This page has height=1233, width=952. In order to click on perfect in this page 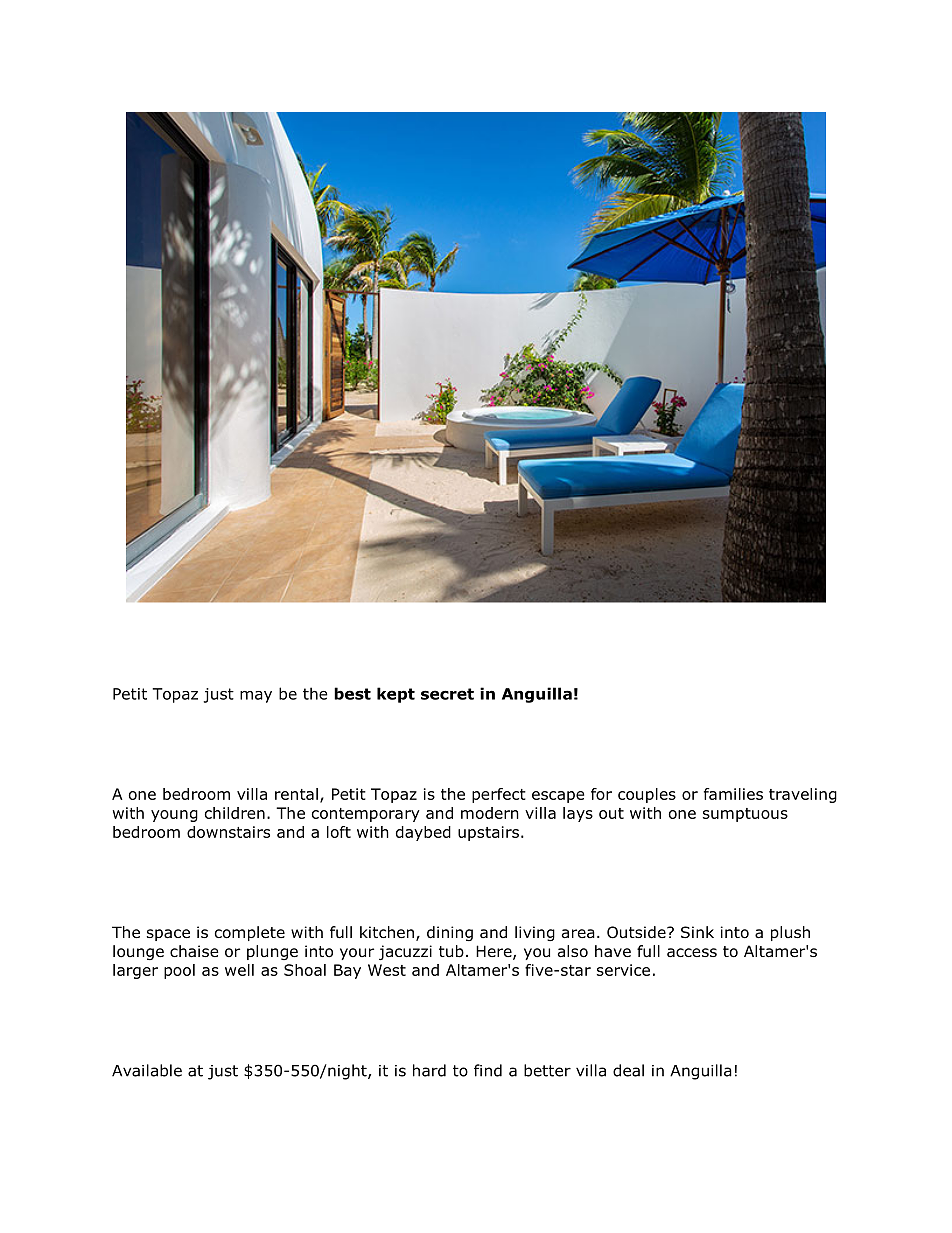, I will do `click(499, 795)`.
